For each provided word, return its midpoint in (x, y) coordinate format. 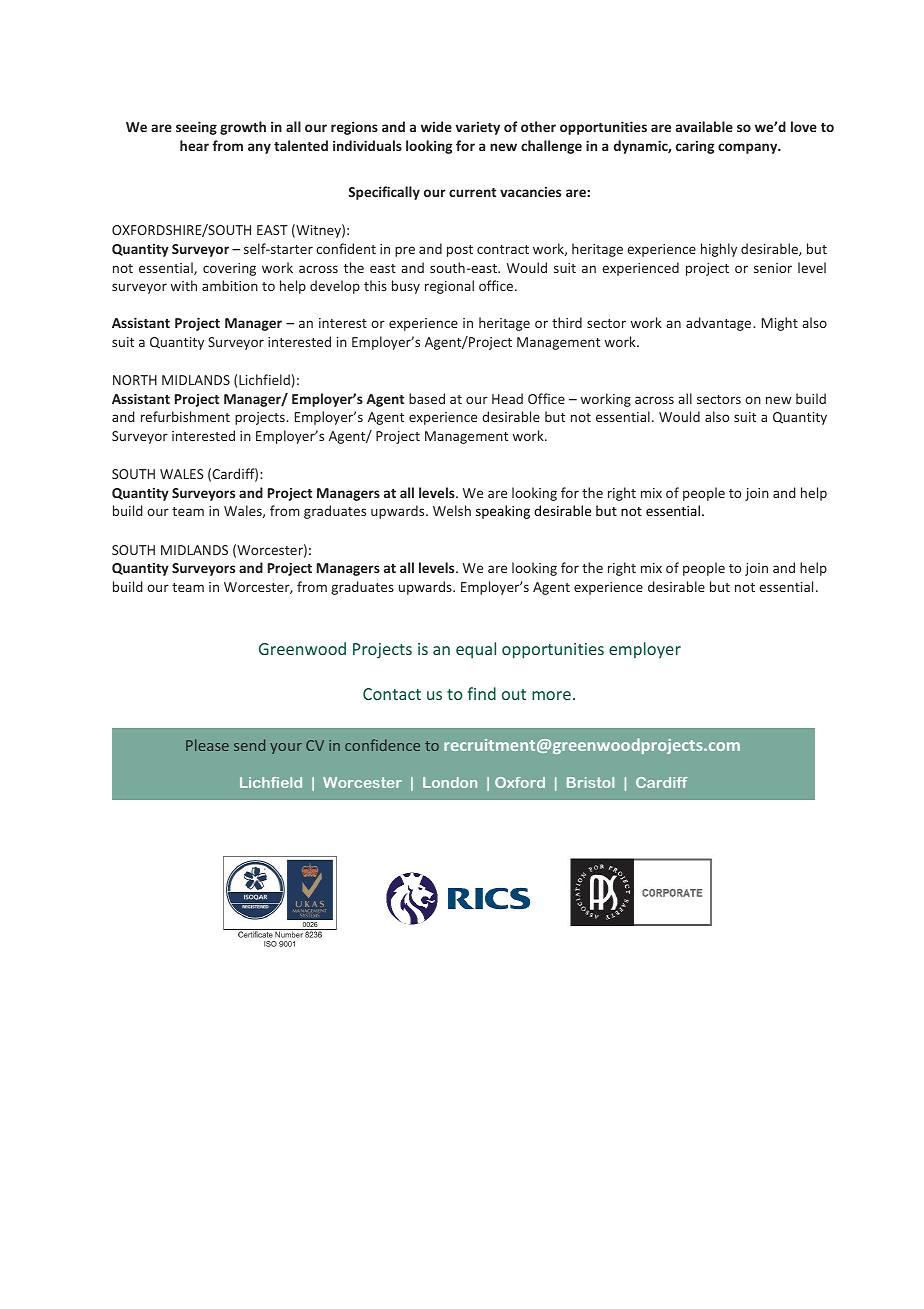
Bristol (590, 782)
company (749, 148)
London (450, 782)
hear (194, 145)
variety (477, 128)
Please (207, 745)
